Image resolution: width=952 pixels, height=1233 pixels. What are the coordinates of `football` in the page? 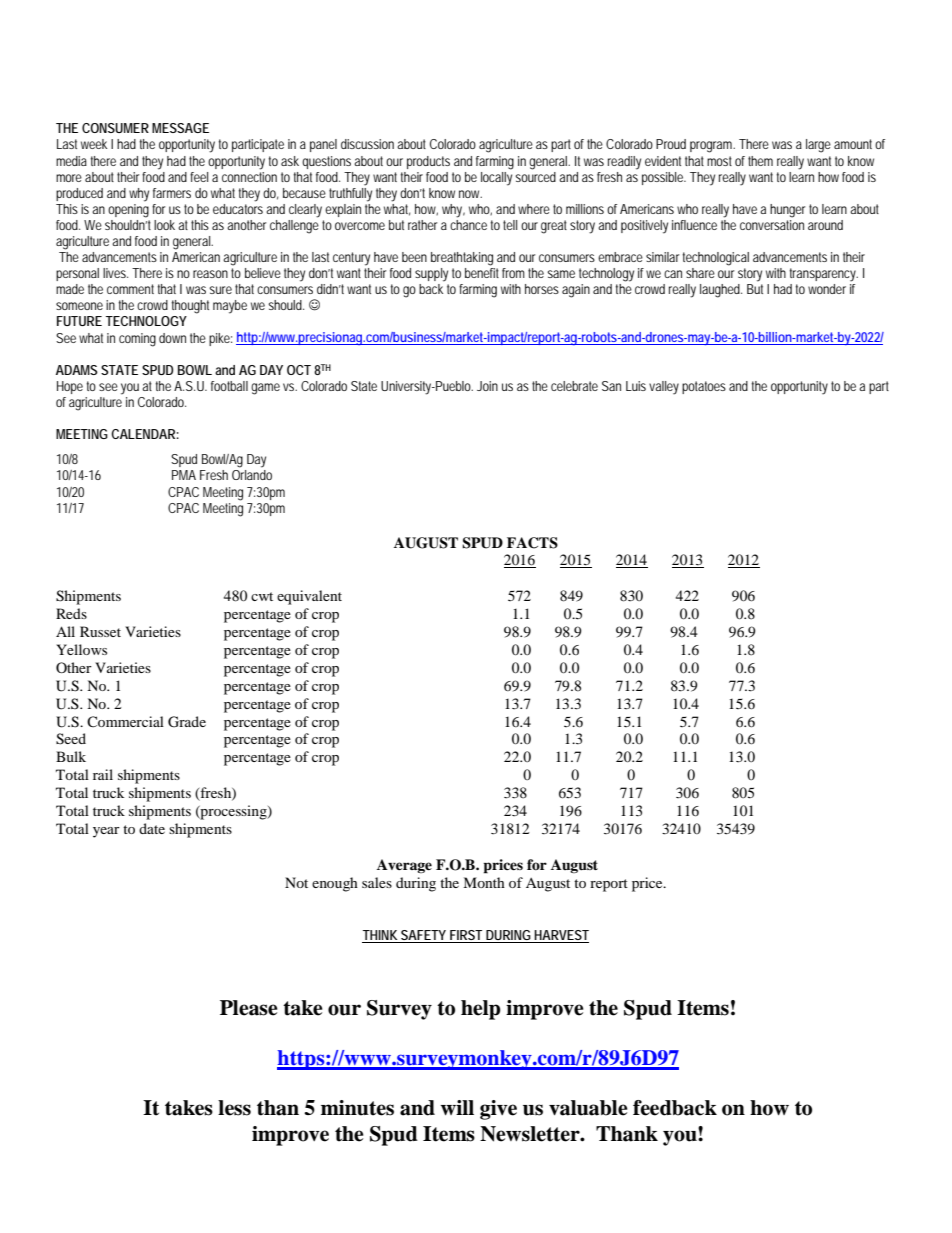 It's located at (229, 386).
